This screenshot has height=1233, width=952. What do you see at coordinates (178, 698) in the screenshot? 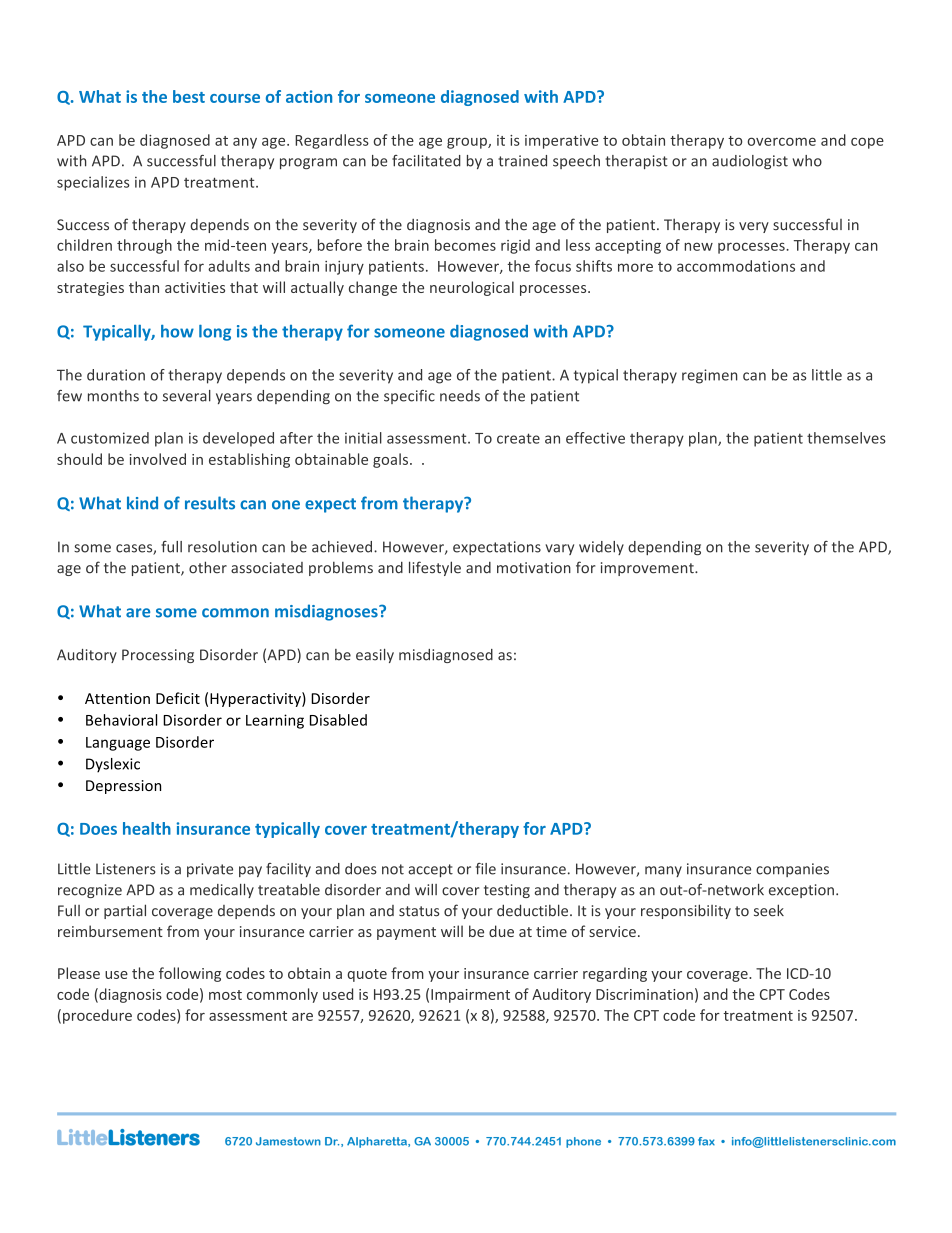
I see `Deficit` at bounding box center [178, 698].
